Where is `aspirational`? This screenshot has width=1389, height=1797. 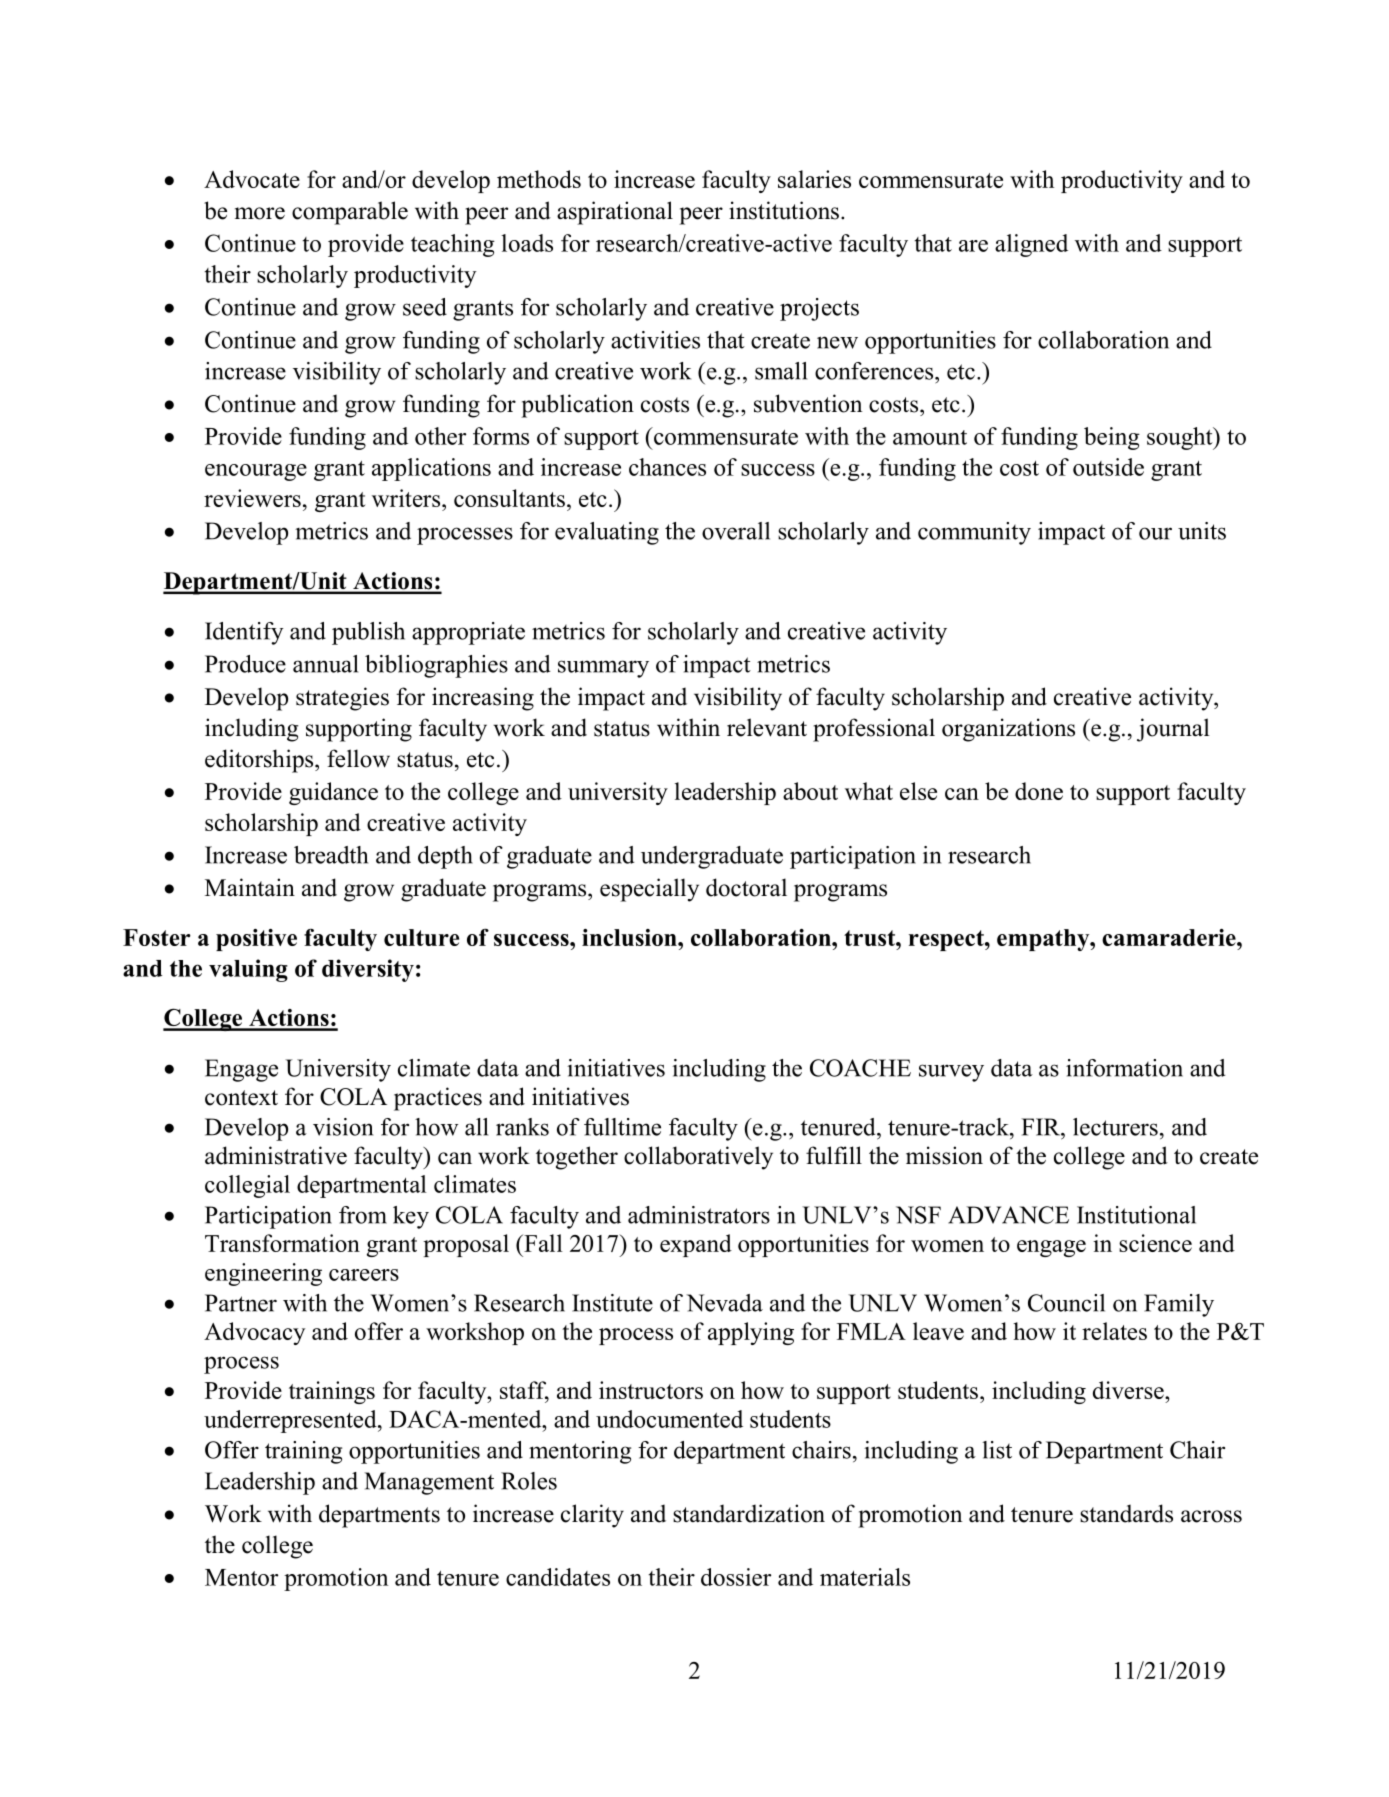
aspirational is located at coordinates (615, 213).
